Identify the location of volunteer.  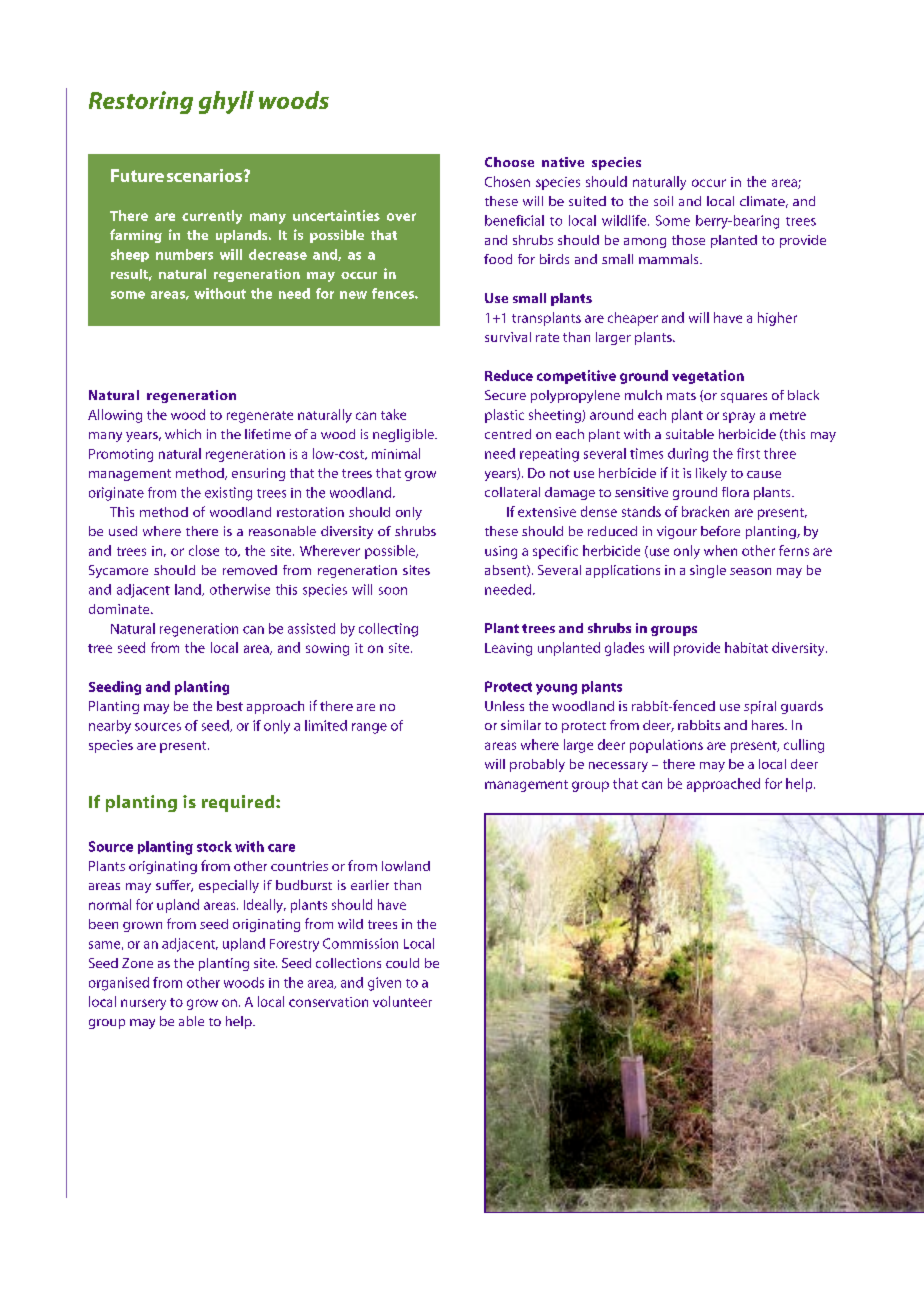
(402, 1001).
